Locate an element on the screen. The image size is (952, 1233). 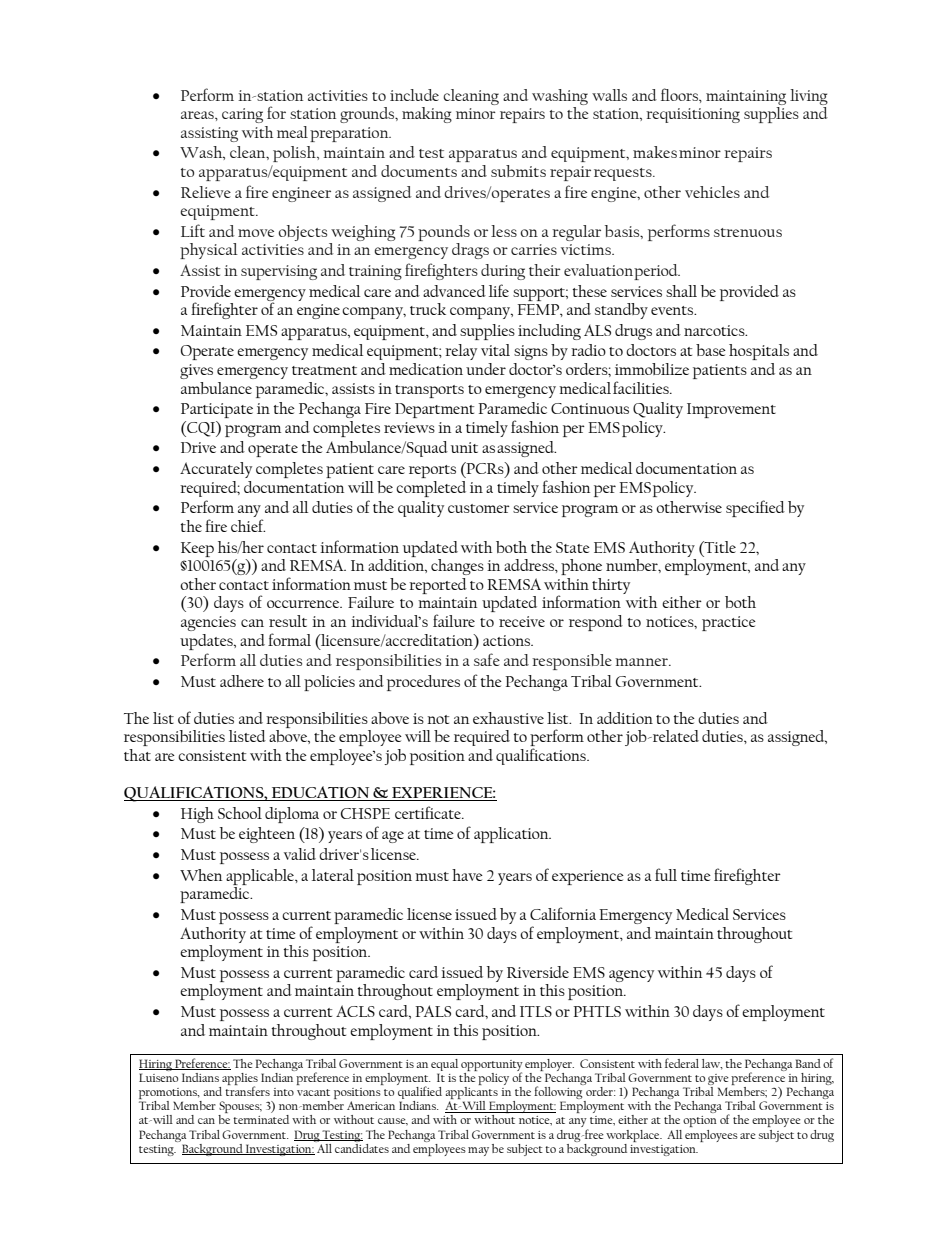
actions is located at coordinates (508, 640).
